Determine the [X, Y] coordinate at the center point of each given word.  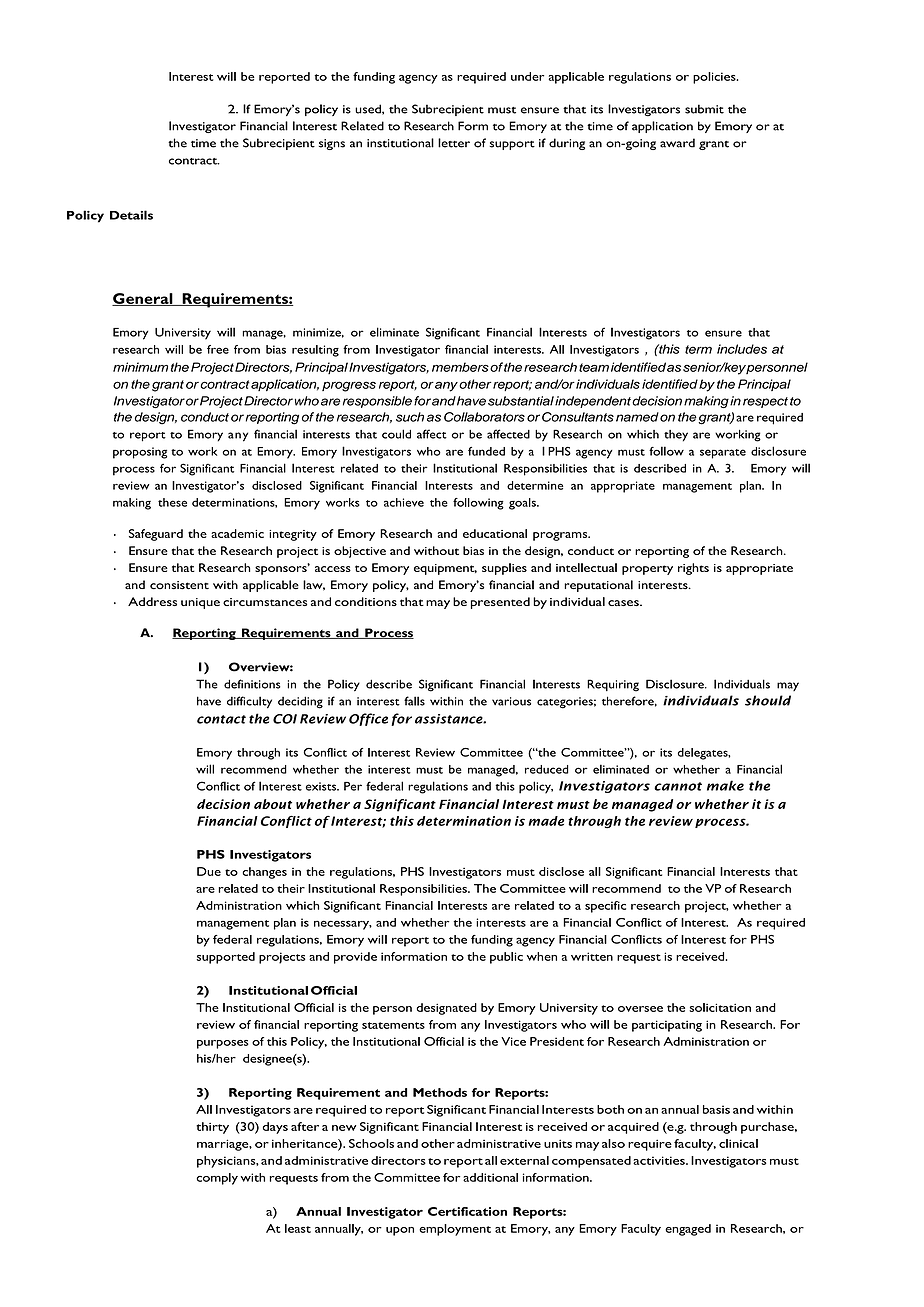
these [172, 502]
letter [454, 143]
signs [332, 144]
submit [704, 109]
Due [209, 871]
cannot [678, 786]
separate [723, 454]
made [546, 821]
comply [217, 1179]
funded [486, 451]
